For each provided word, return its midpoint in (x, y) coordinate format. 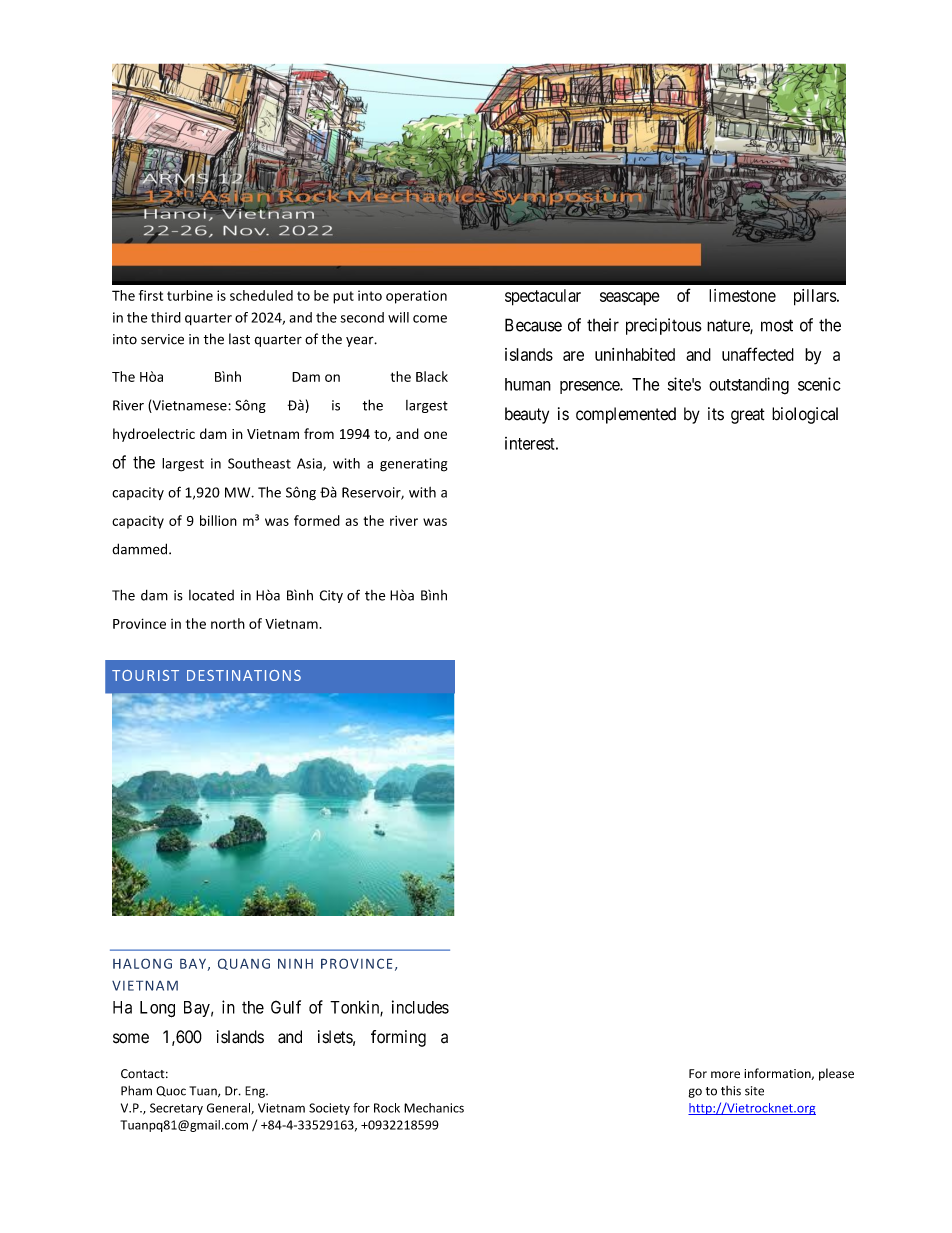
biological (805, 415)
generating (413, 465)
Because (533, 325)
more (725, 1075)
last (239, 339)
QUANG (244, 964)
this (731, 1091)
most (777, 325)
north (228, 623)
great (748, 416)
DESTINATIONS (244, 675)
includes (420, 1007)
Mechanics (434, 1108)
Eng (256, 1092)
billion (218, 520)
